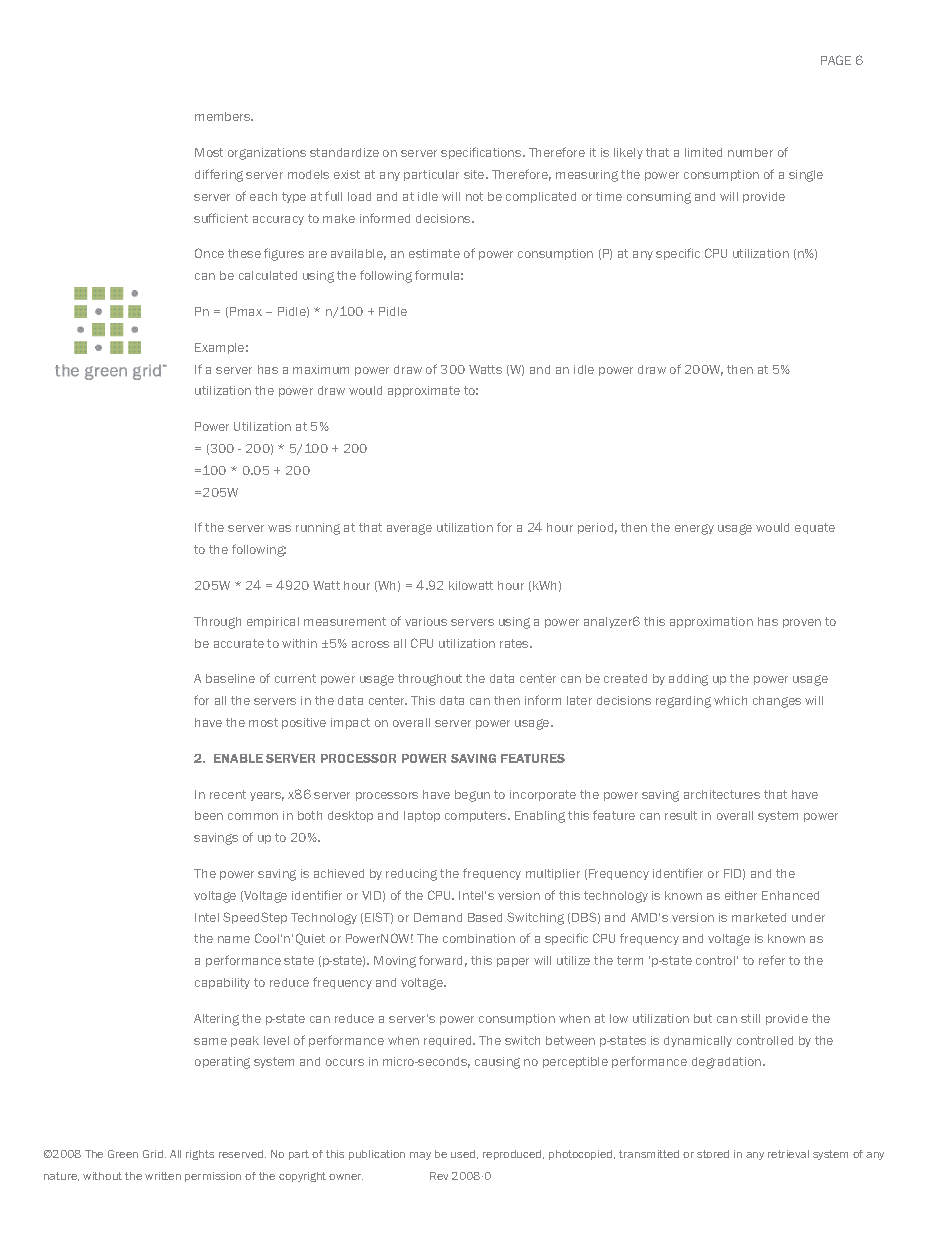  What do you see at coordinates (154, 1154) in the image?
I see `Grid` at bounding box center [154, 1154].
